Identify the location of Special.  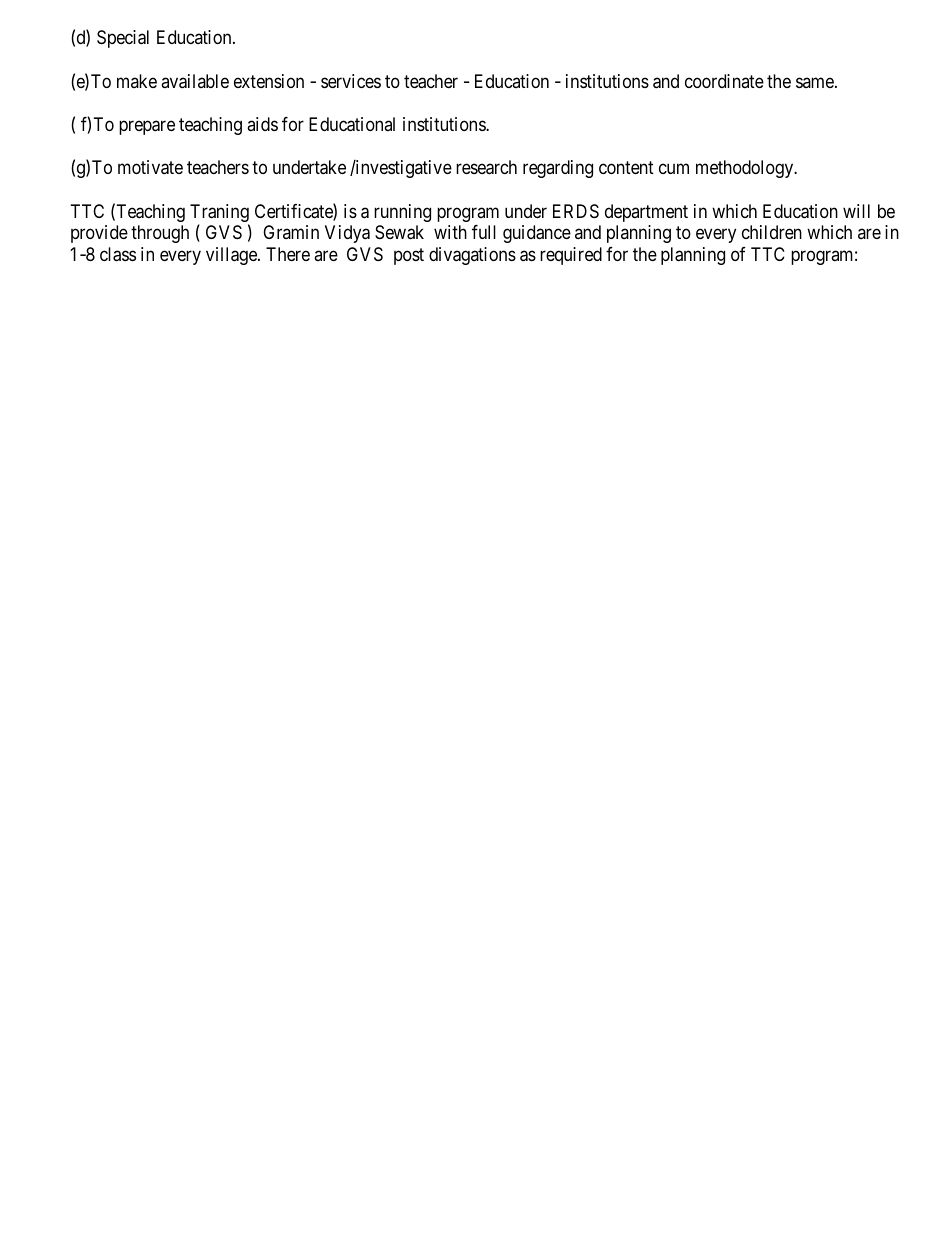
(123, 39).
